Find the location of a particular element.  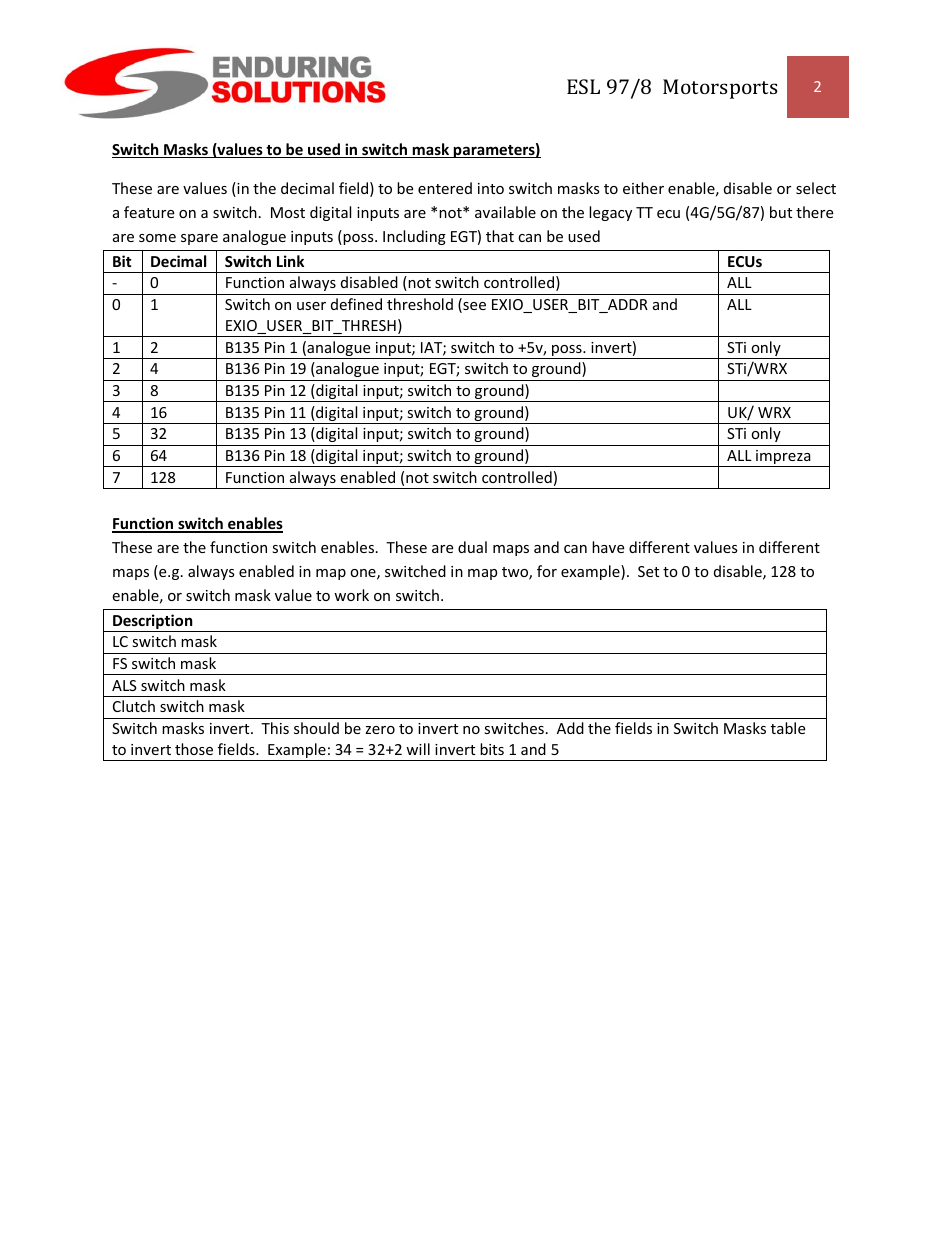

spare is located at coordinates (199, 239).
